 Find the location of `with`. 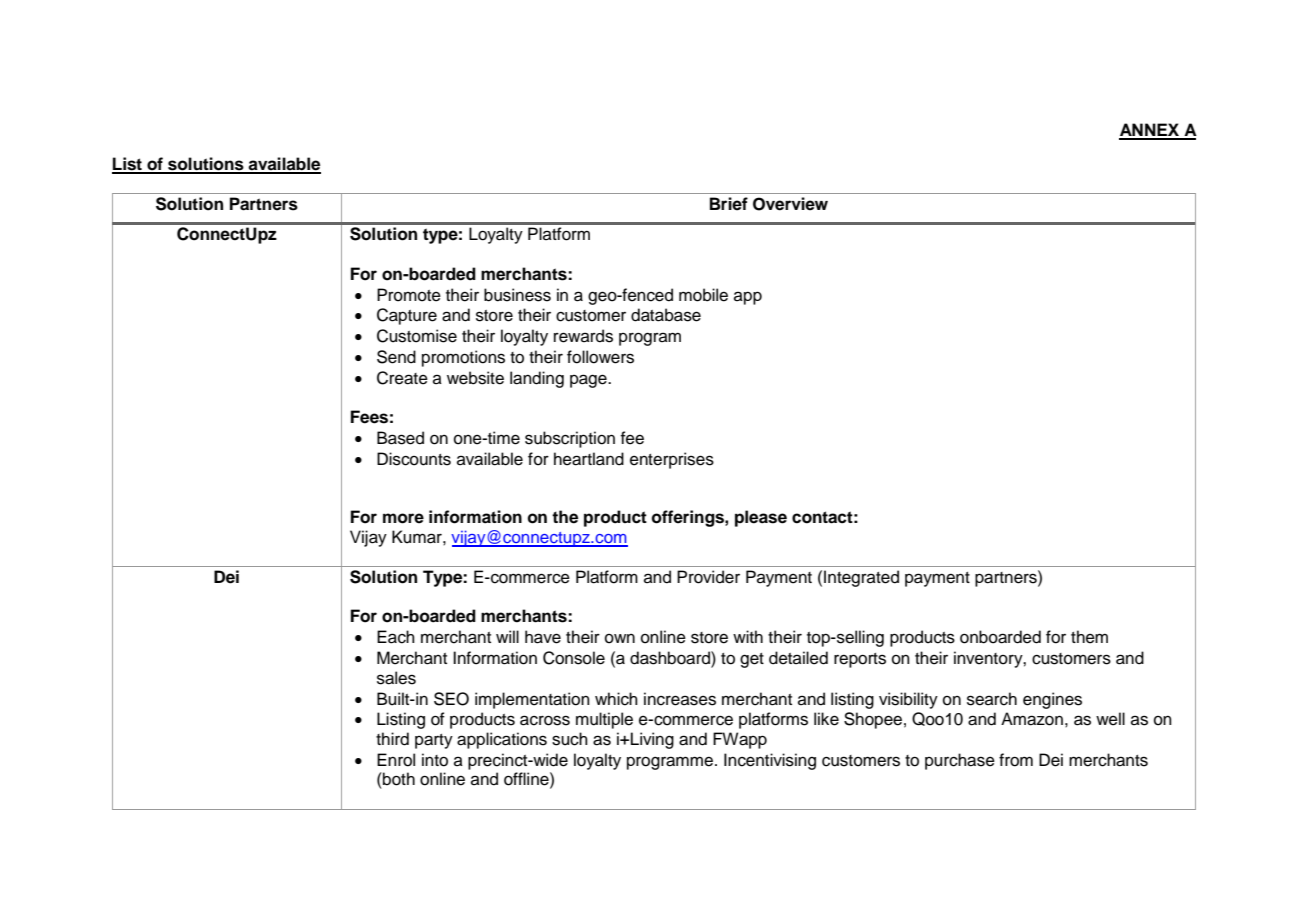

with is located at coordinates (748, 636).
